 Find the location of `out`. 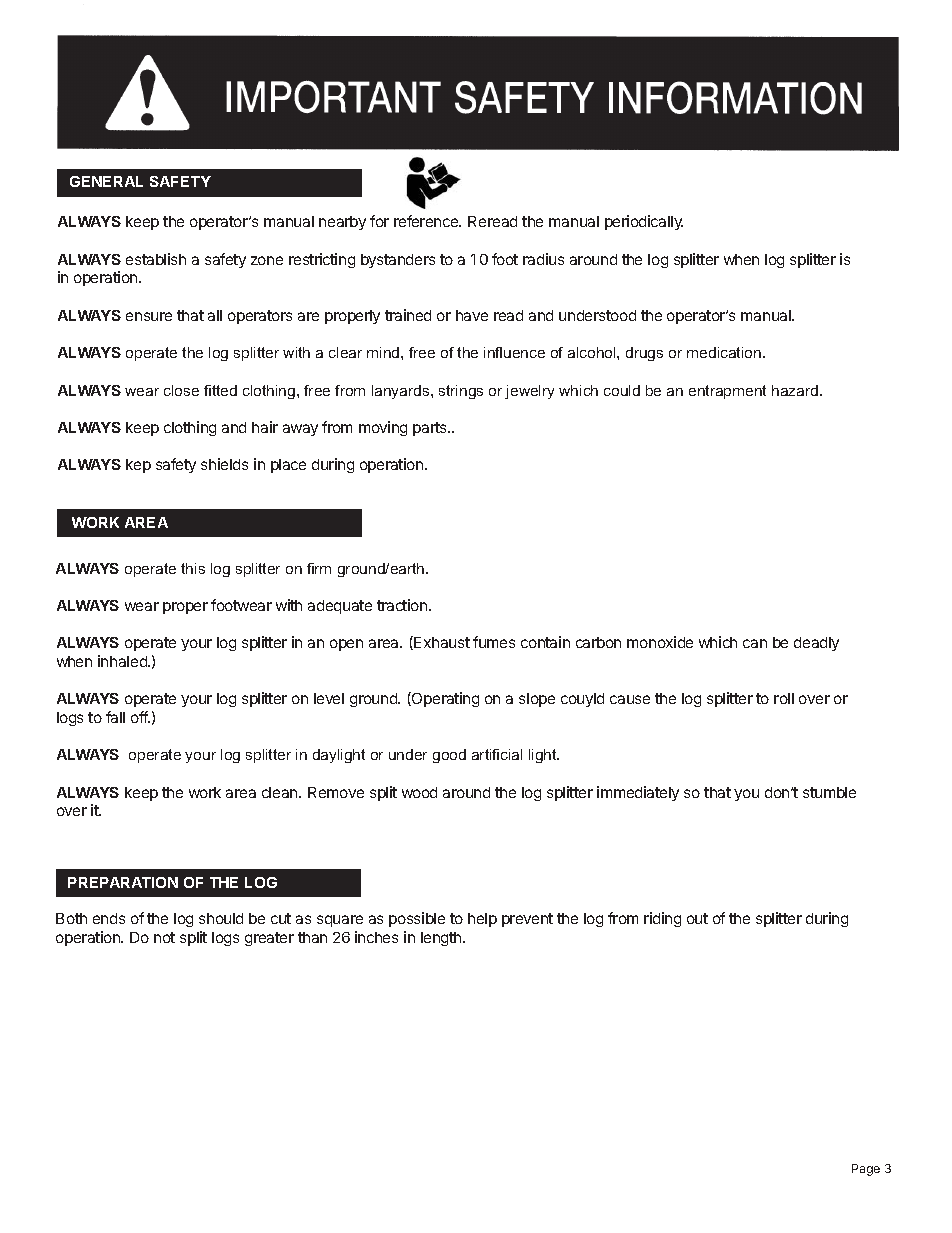

out is located at coordinates (697, 918).
